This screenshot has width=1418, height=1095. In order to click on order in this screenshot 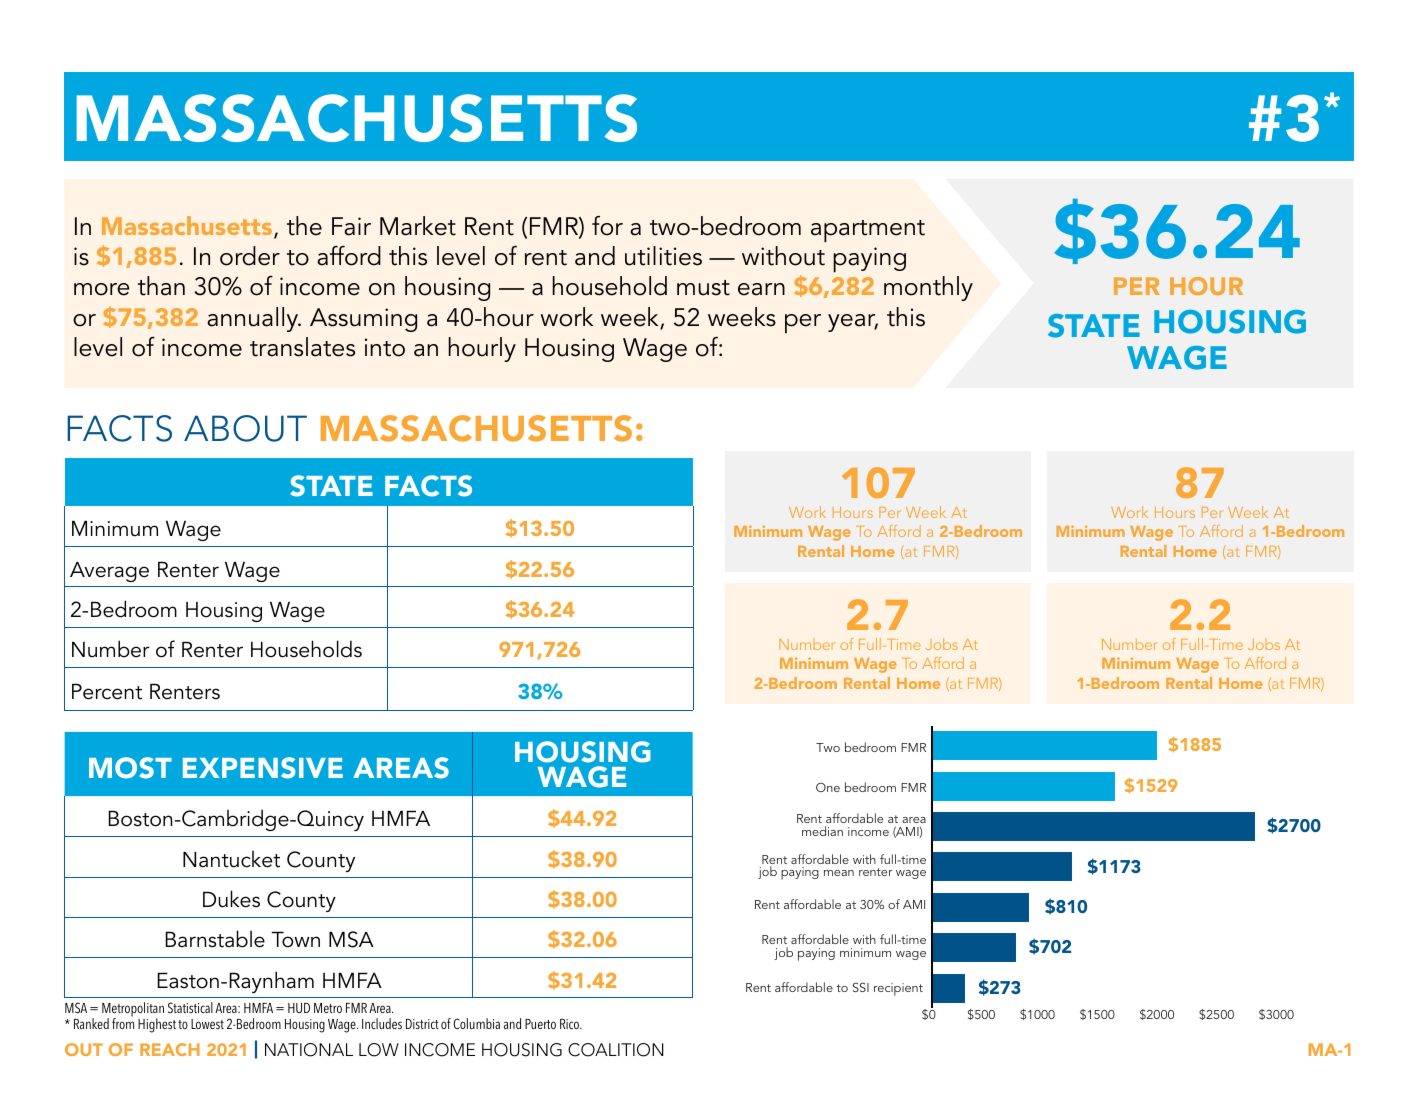, I will do `click(250, 256)`.
